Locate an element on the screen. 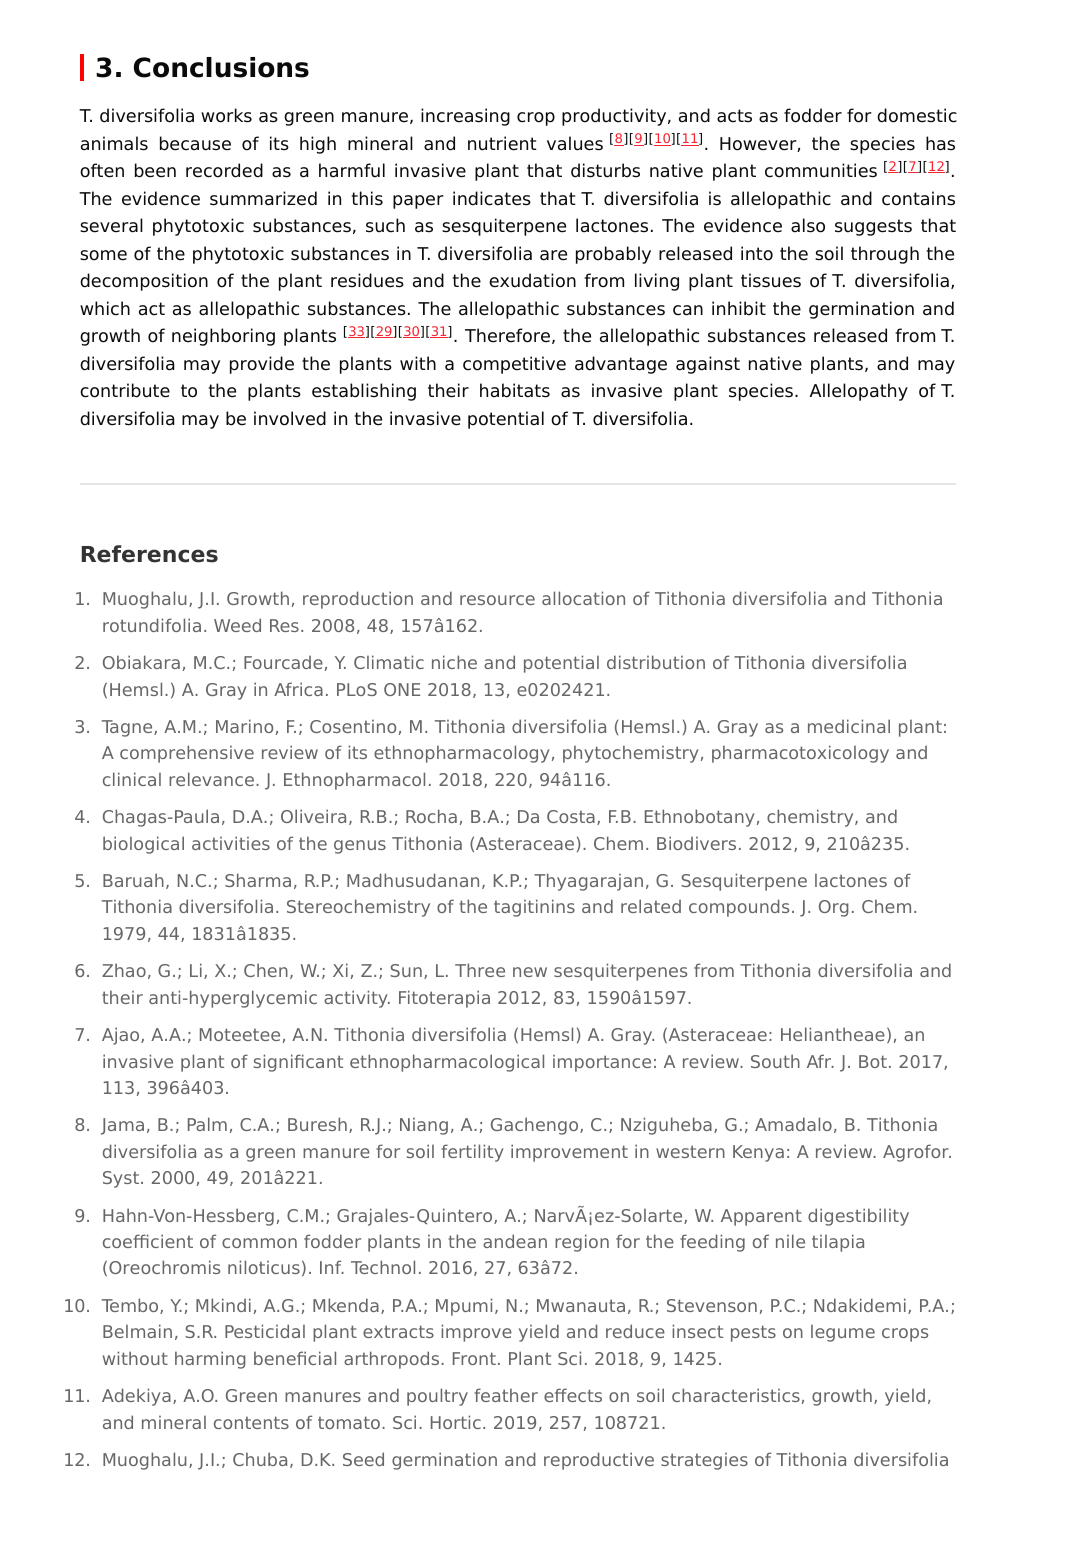 Image resolution: width=1091 pixels, height=1544 pixels. Zhao is located at coordinates (124, 970).
